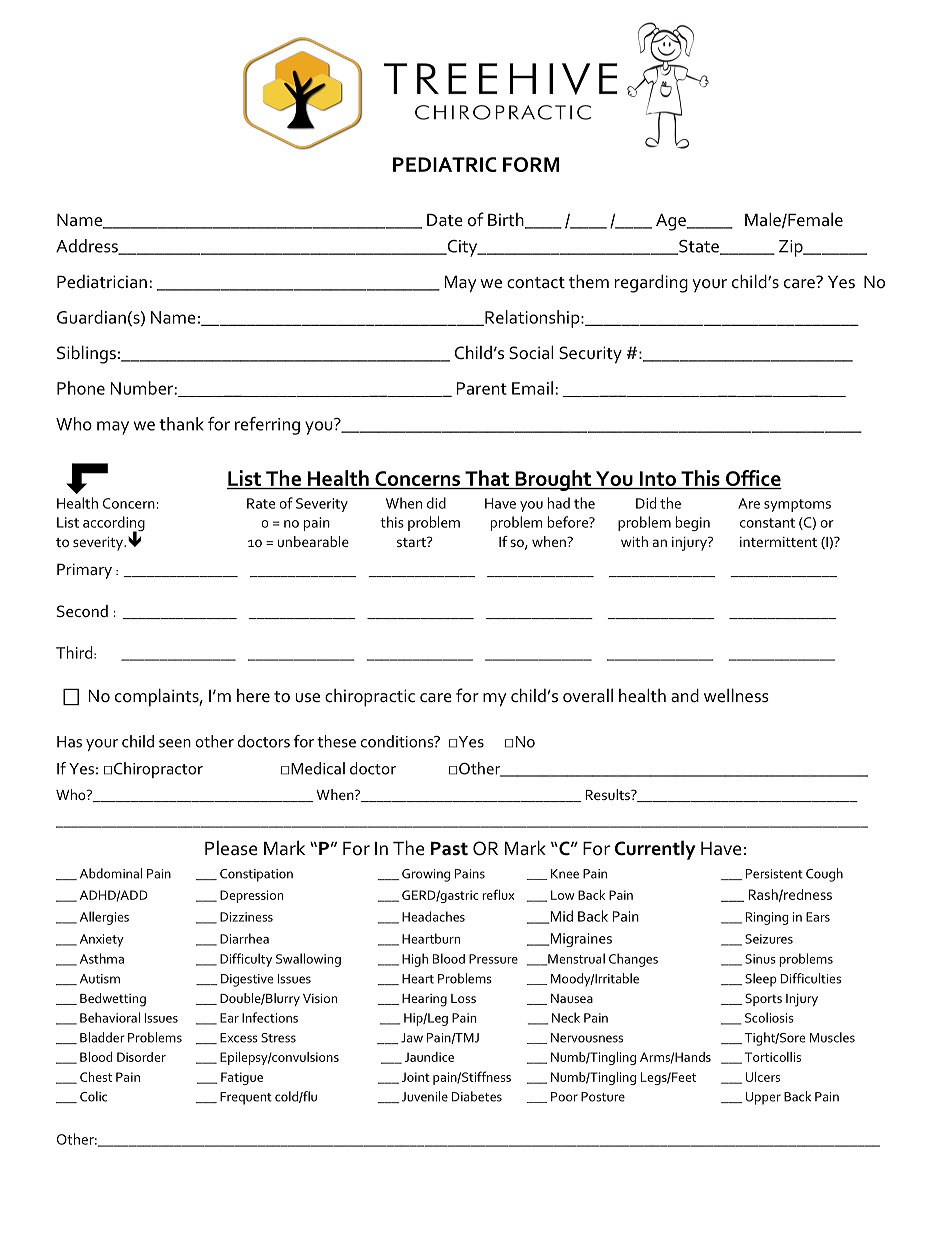 This document has width=952, height=1233. I want to click on Past, so click(449, 849).
